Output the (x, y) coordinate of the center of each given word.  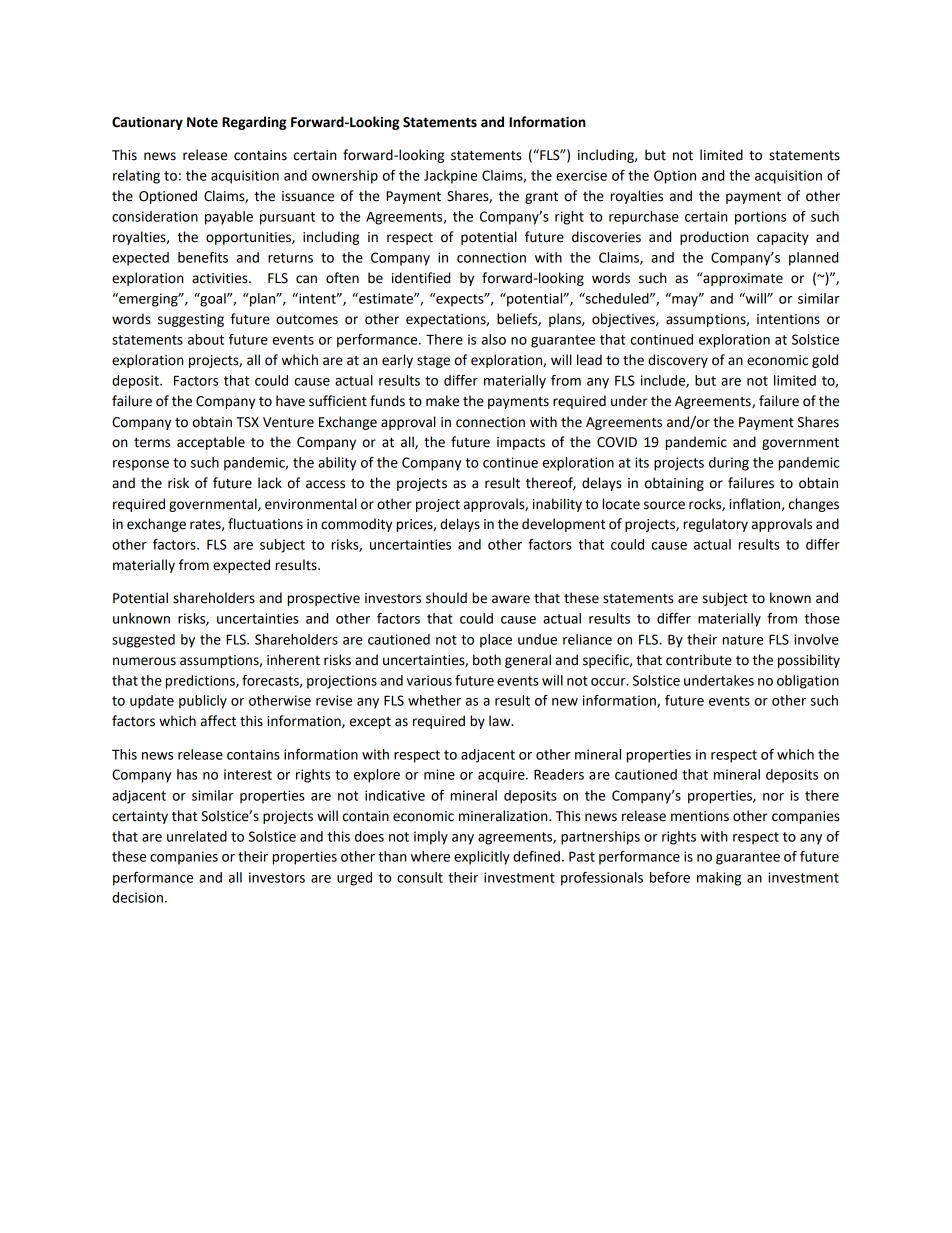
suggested (143, 641)
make (442, 401)
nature (742, 640)
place (496, 641)
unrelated (197, 836)
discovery (678, 361)
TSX (247, 422)
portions (760, 218)
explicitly (482, 858)
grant (541, 198)
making (719, 879)
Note (202, 122)
